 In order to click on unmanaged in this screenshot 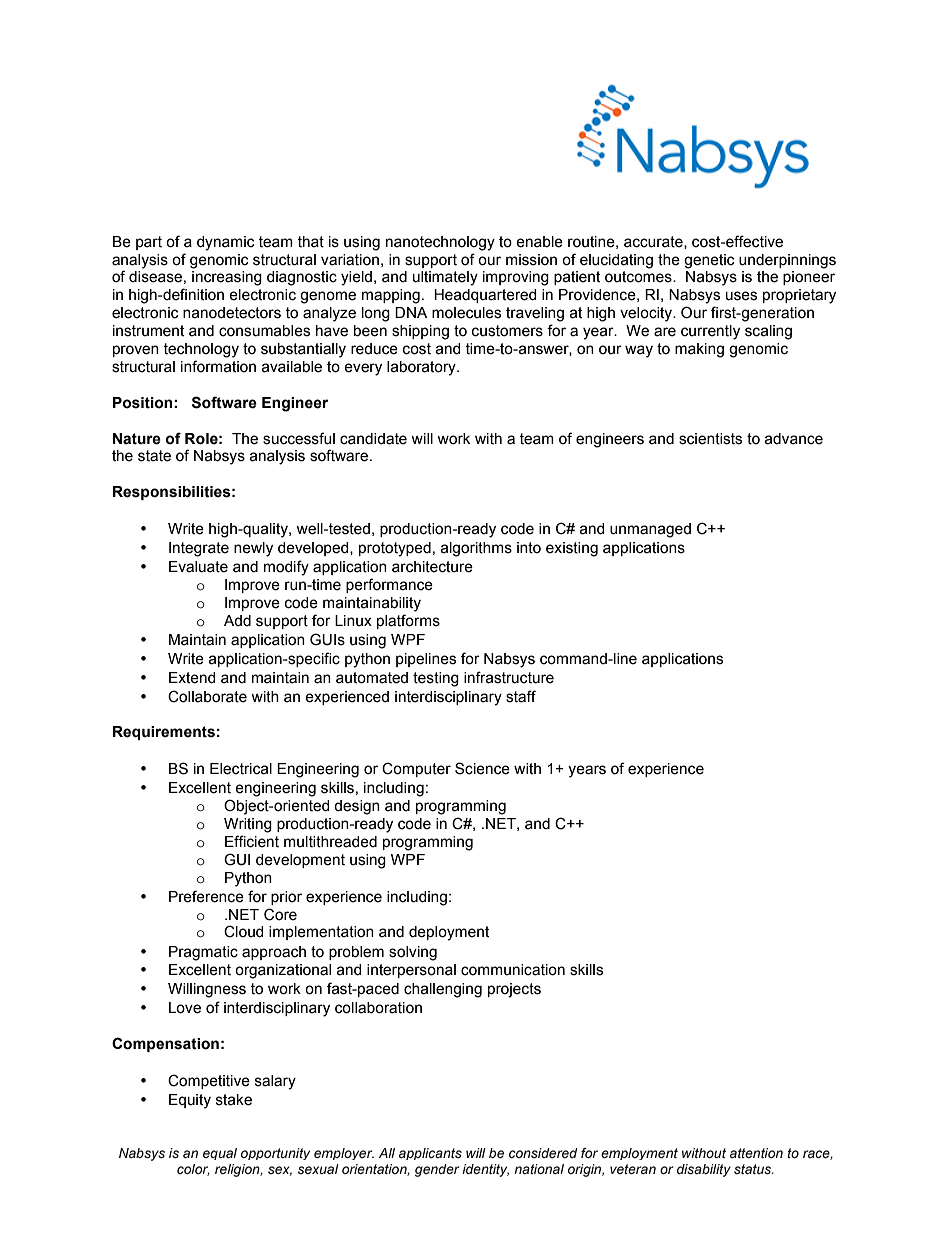, I will do `click(650, 530)`.
